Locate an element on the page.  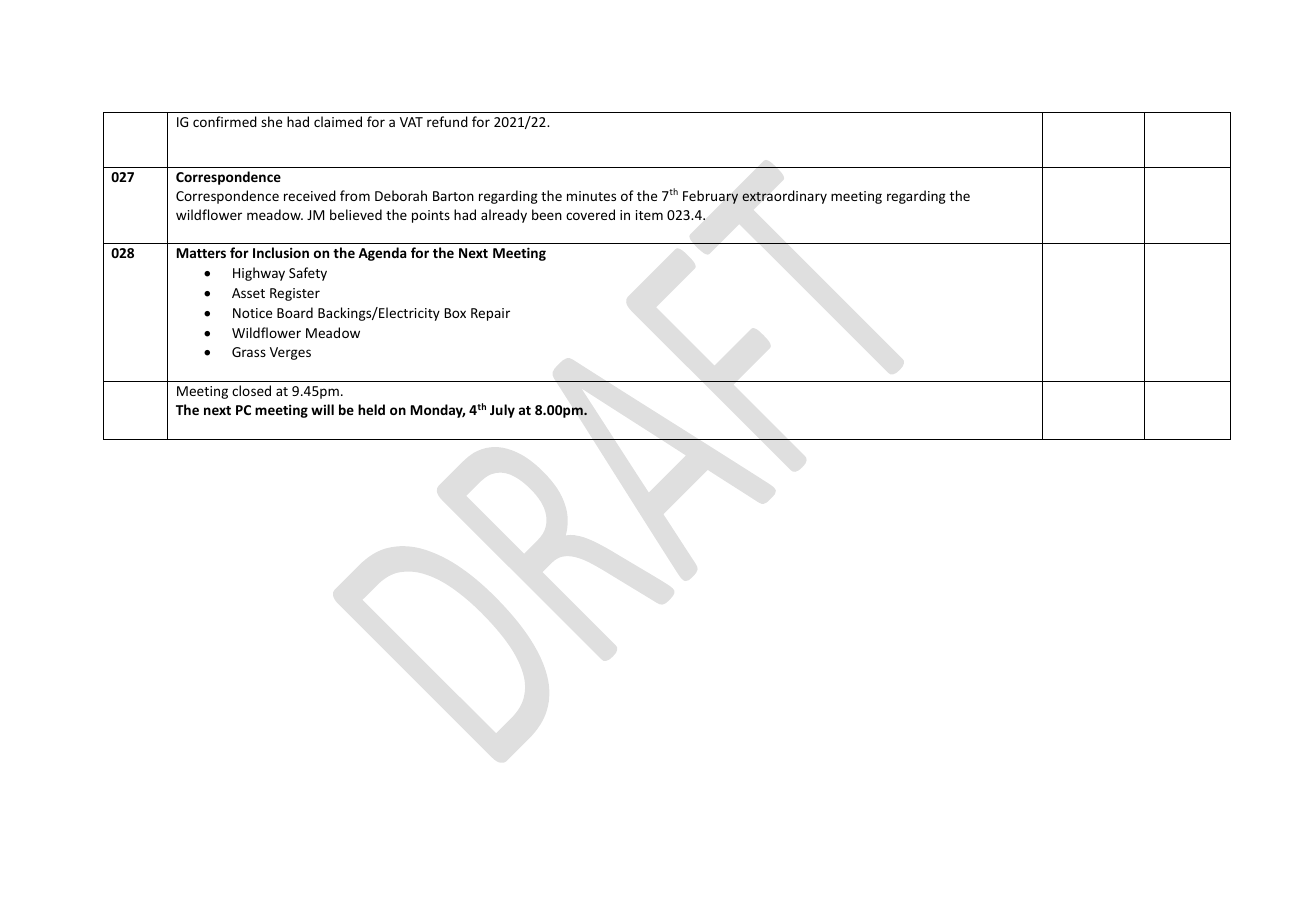
Repair is located at coordinates (490, 314).
